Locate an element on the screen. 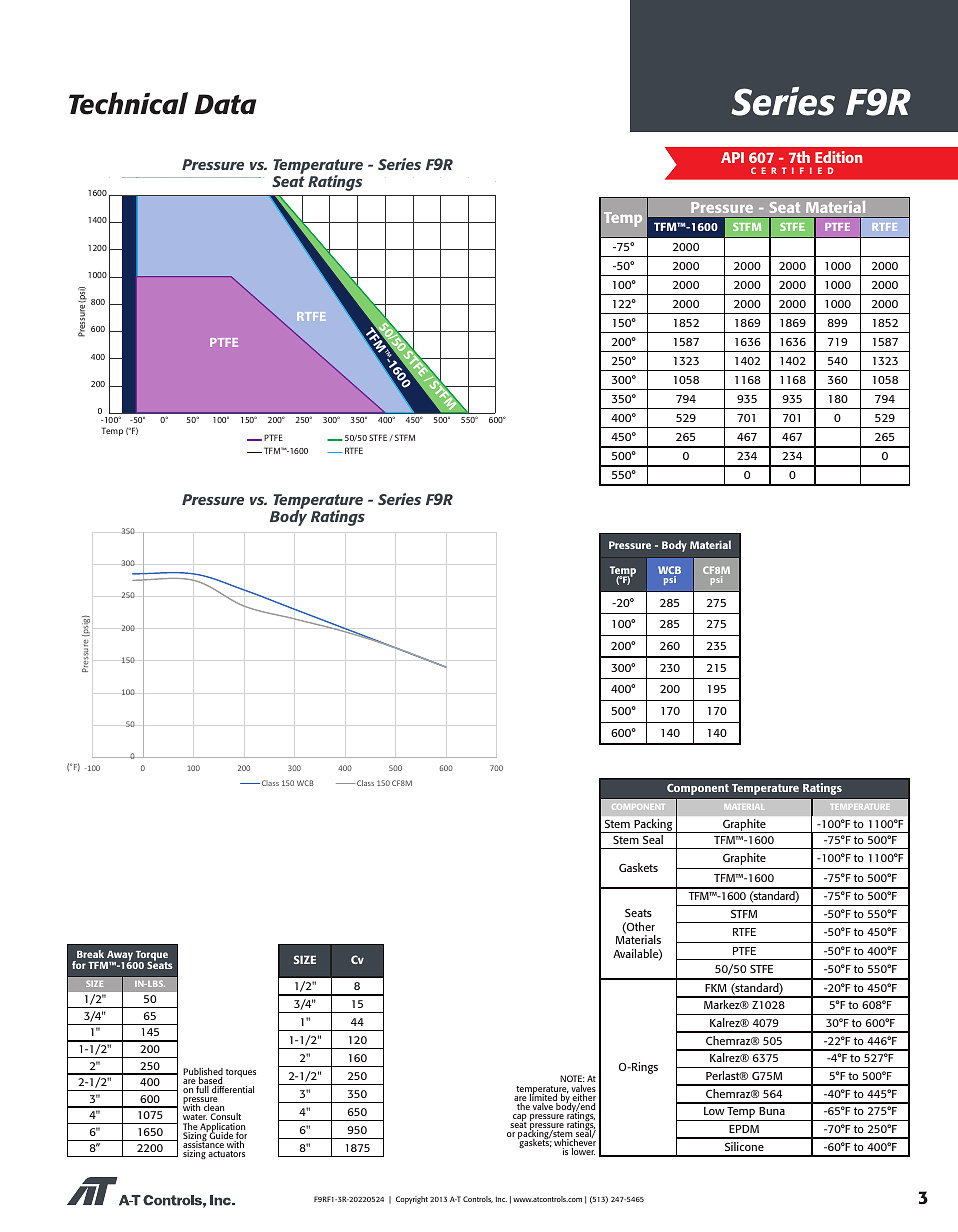 This screenshot has height=1232, width=958. EPDM is located at coordinates (744, 1129).
